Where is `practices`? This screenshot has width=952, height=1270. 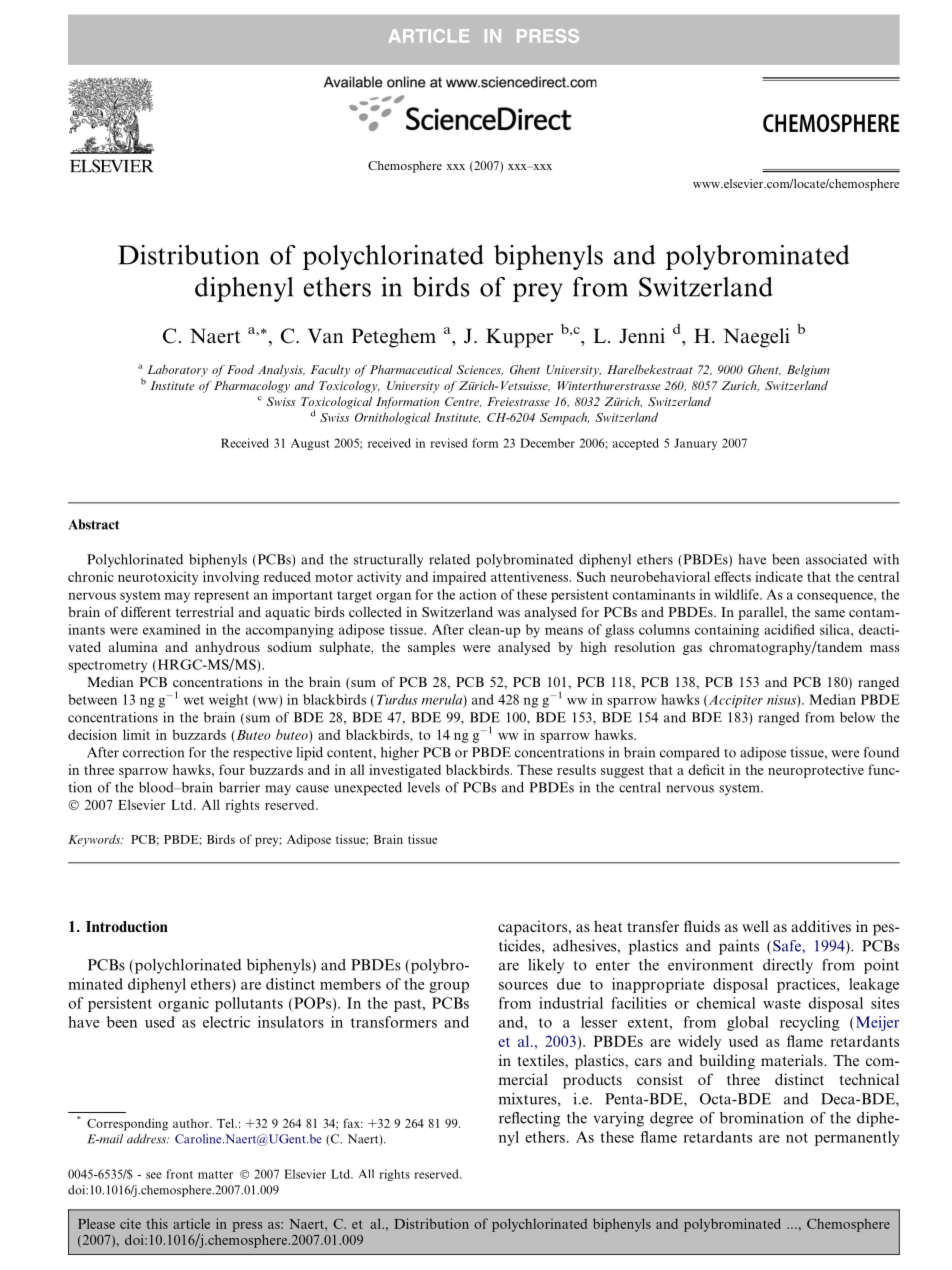 practices is located at coordinates (807, 985).
